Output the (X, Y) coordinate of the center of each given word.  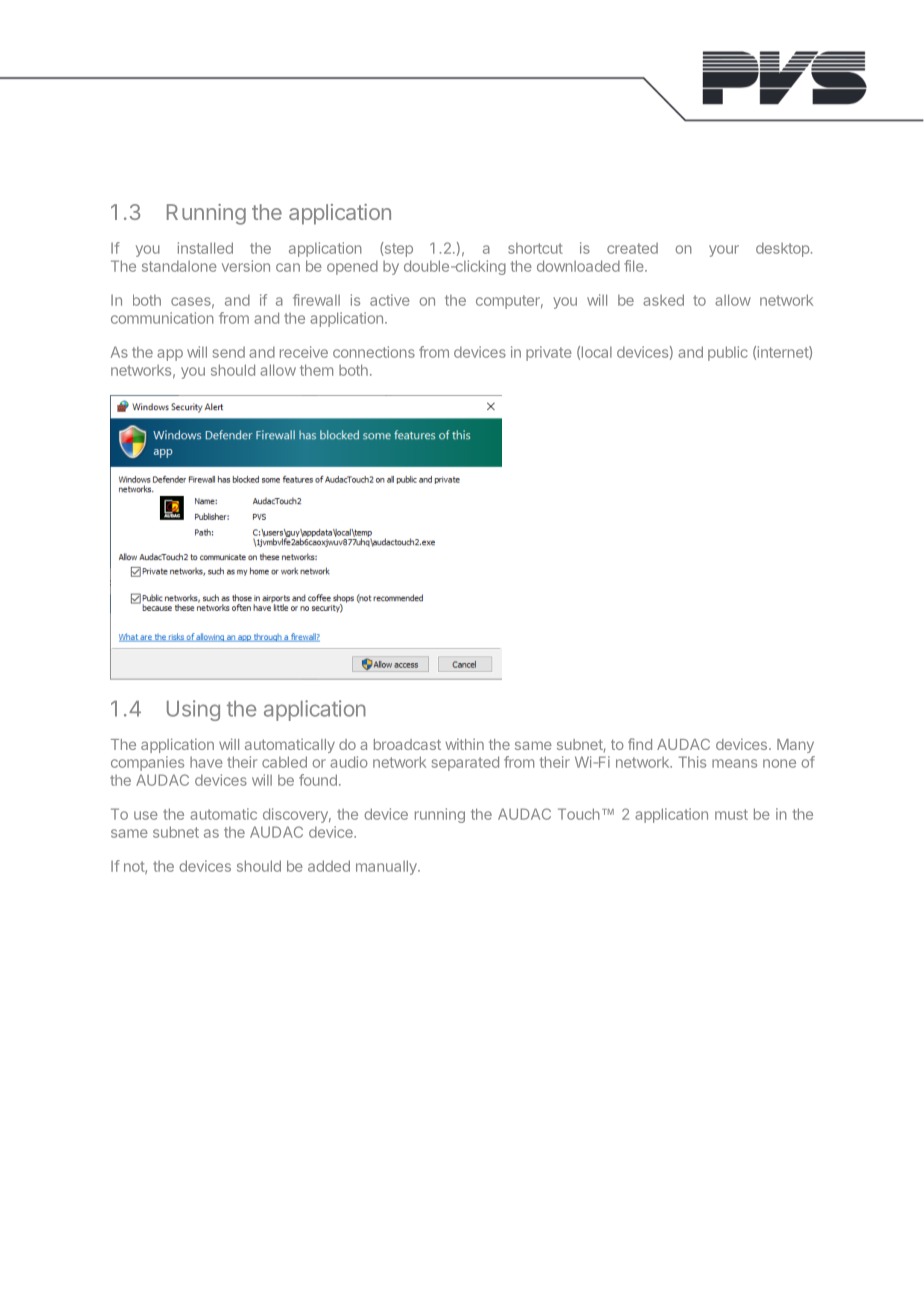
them (316, 370)
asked (663, 300)
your (724, 251)
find (640, 744)
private (549, 353)
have (206, 762)
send (229, 352)
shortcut (535, 248)
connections (374, 352)
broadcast (407, 744)
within (464, 744)
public (728, 353)
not (135, 867)
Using (193, 710)
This (692, 762)
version (246, 266)
